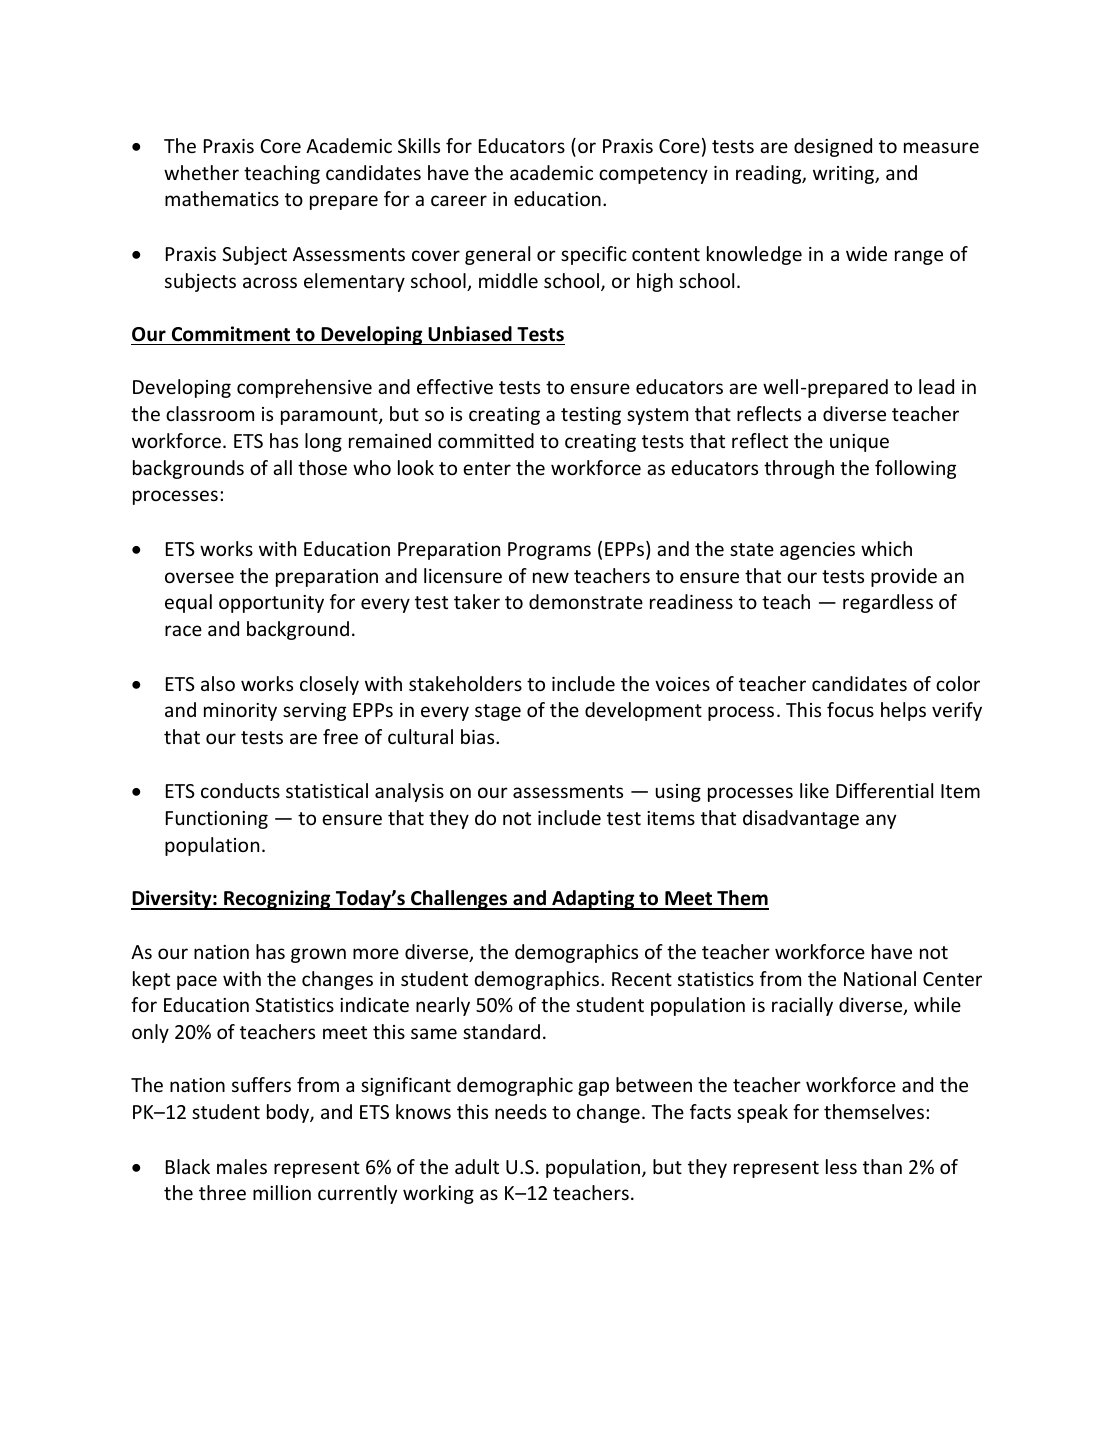 Image resolution: width=1116 pixels, height=1444 pixels. What do you see at coordinates (498, 712) in the screenshot?
I see `stage` at bounding box center [498, 712].
